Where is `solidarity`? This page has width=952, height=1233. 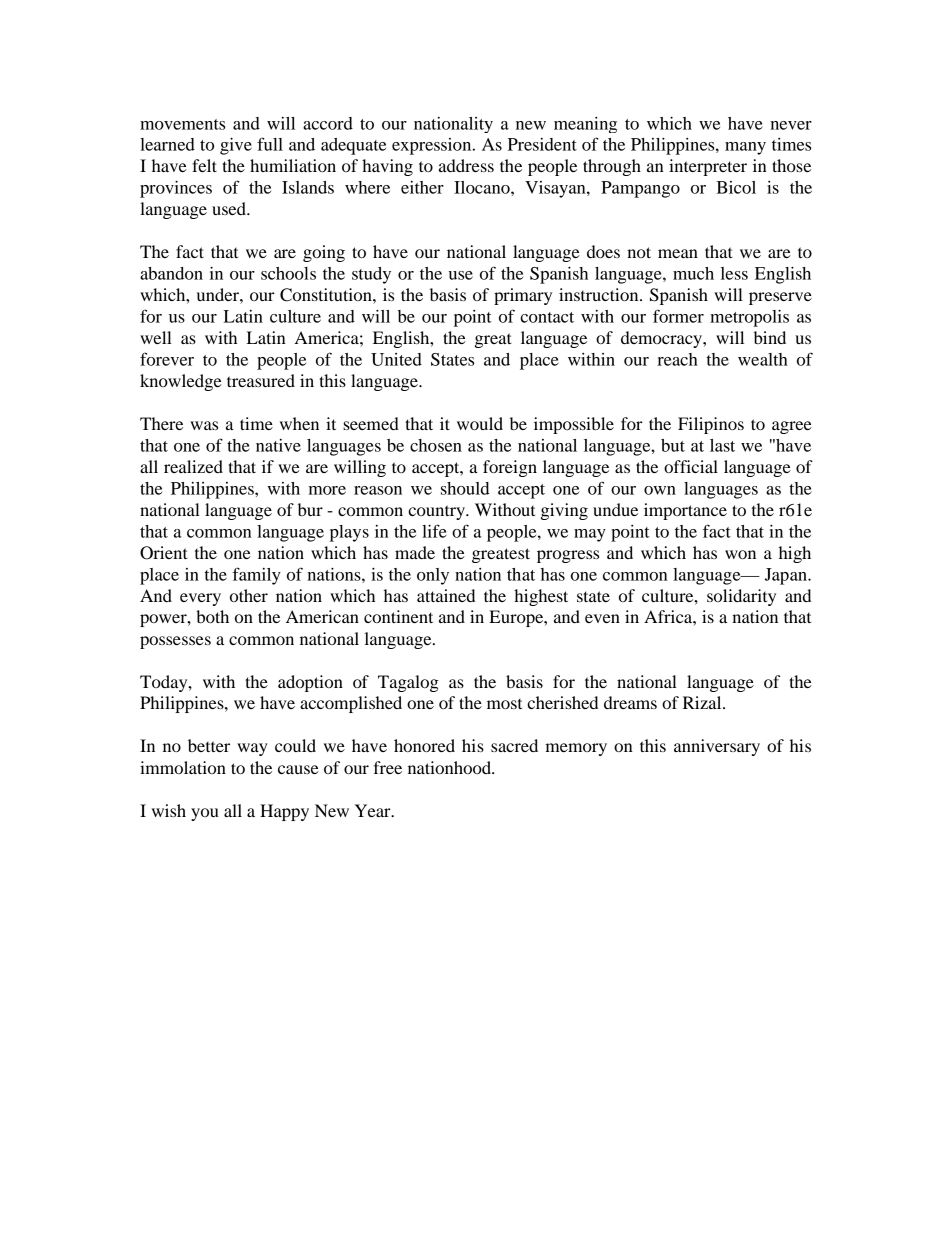
solidarity is located at coordinates (741, 597).
